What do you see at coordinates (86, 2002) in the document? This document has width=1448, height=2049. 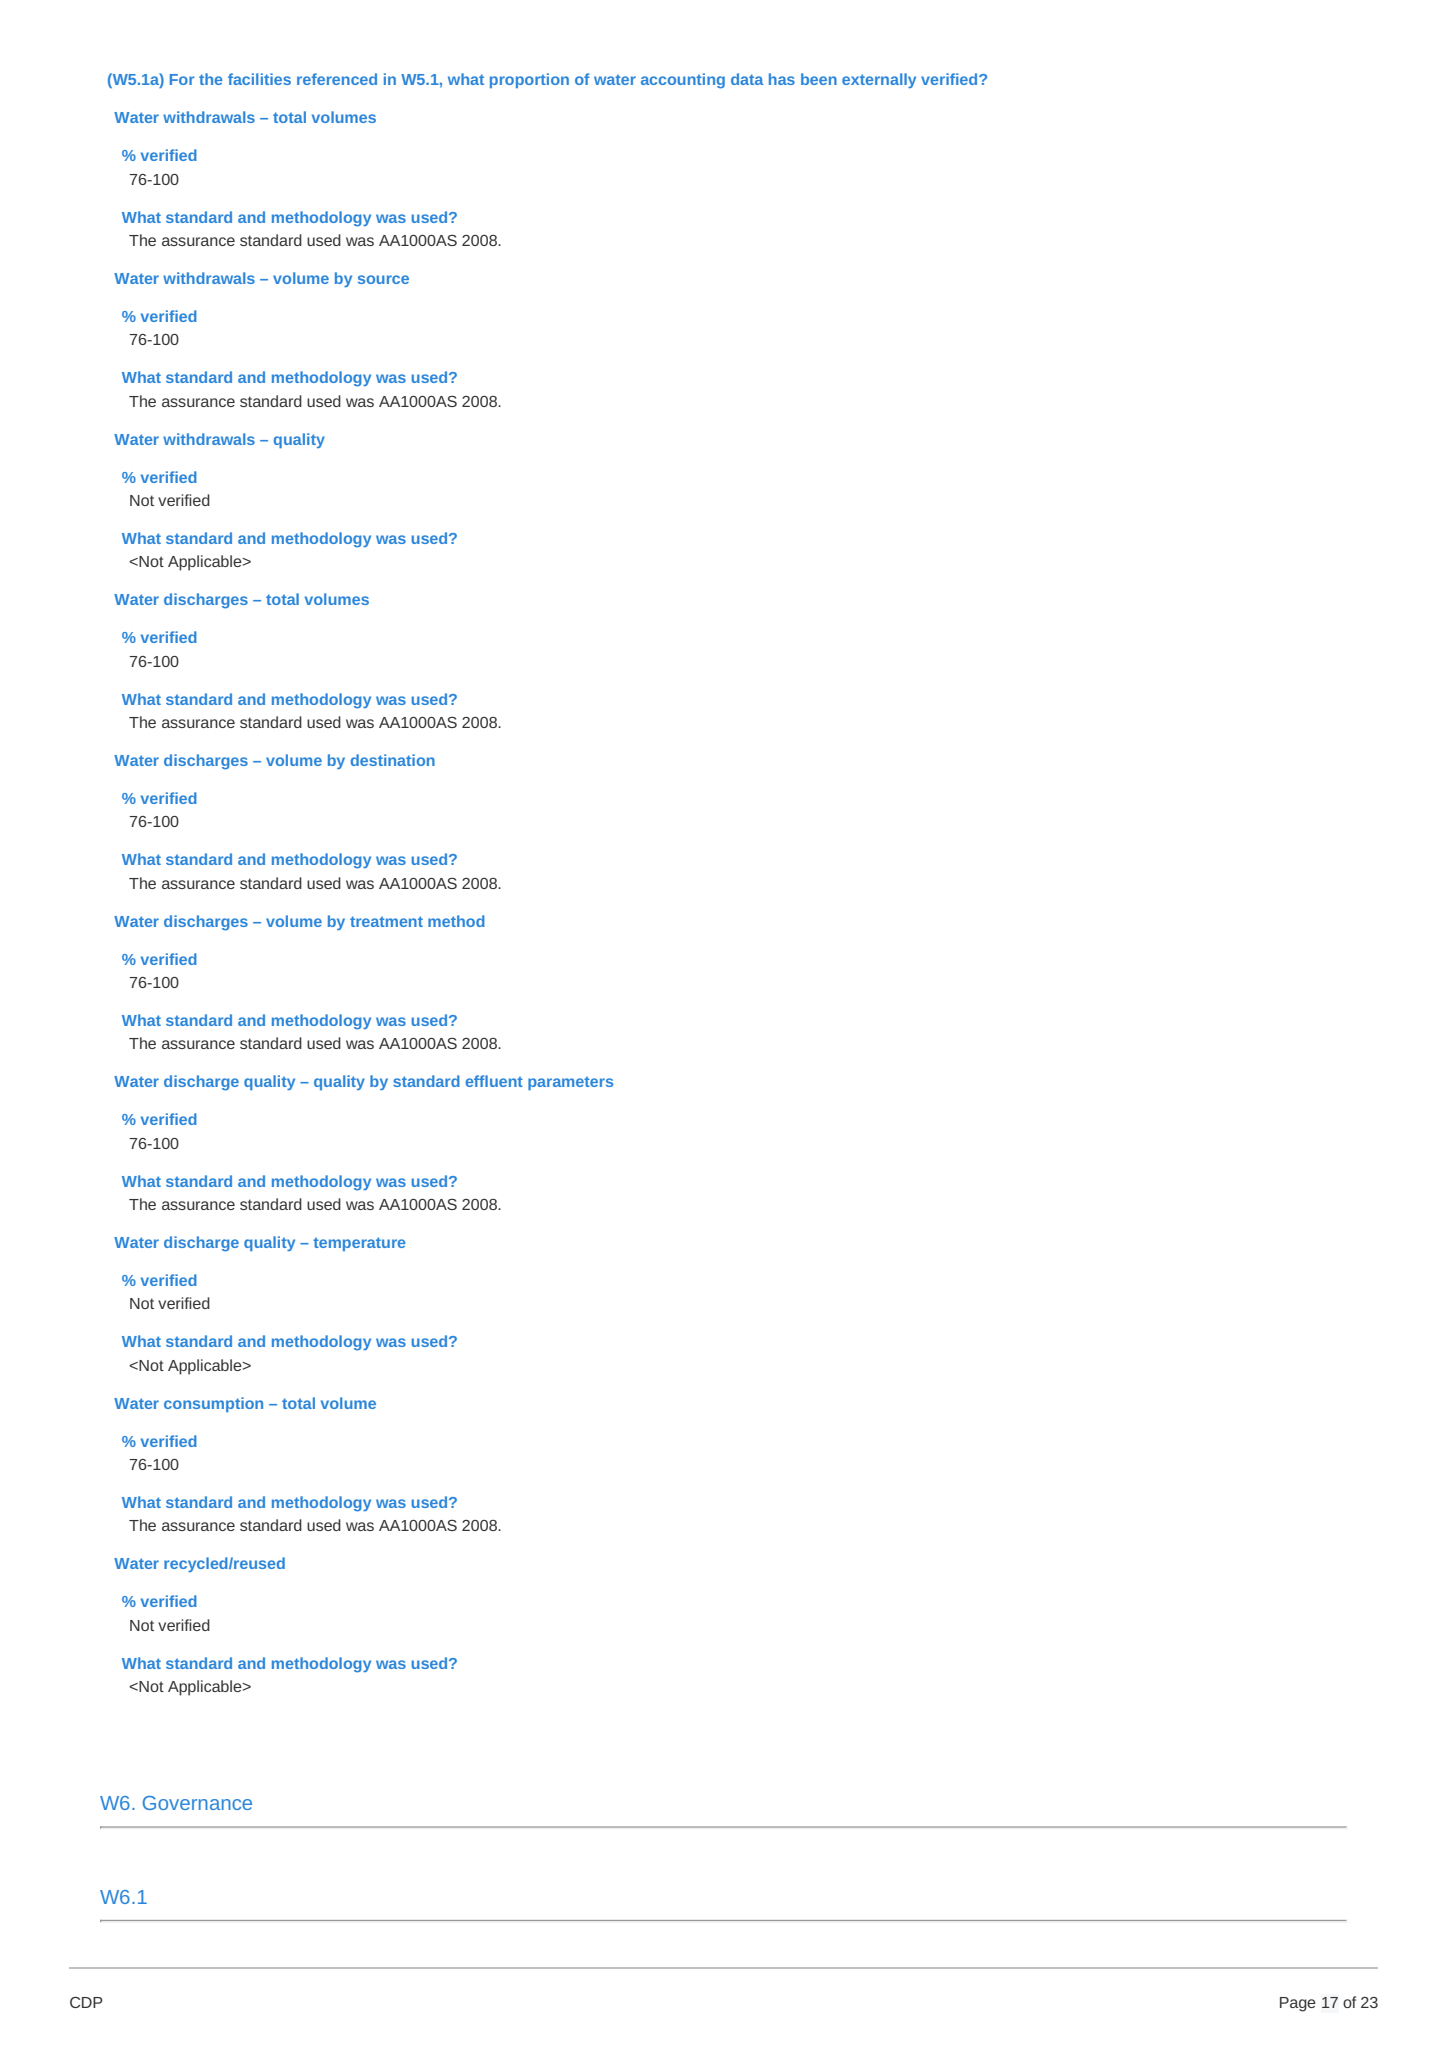 I see `CDP` at bounding box center [86, 2002].
